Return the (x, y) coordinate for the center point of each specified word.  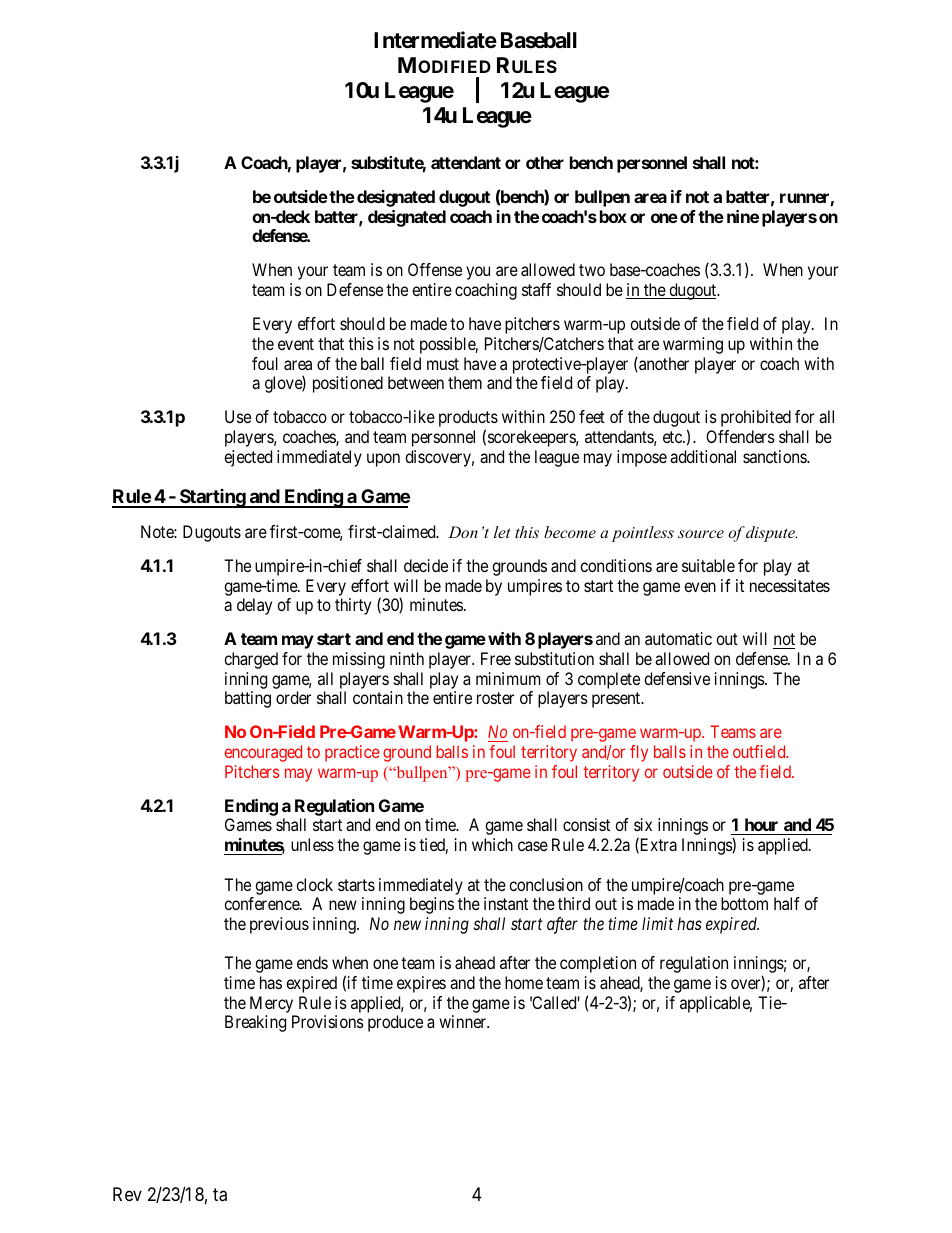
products (468, 420)
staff (536, 289)
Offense (435, 269)
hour (761, 826)
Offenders (740, 436)
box (613, 216)
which (492, 844)
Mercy (271, 1004)
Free (496, 658)
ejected (248, 458)
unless (312, 844)
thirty (353, 606)
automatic (678, 638)
